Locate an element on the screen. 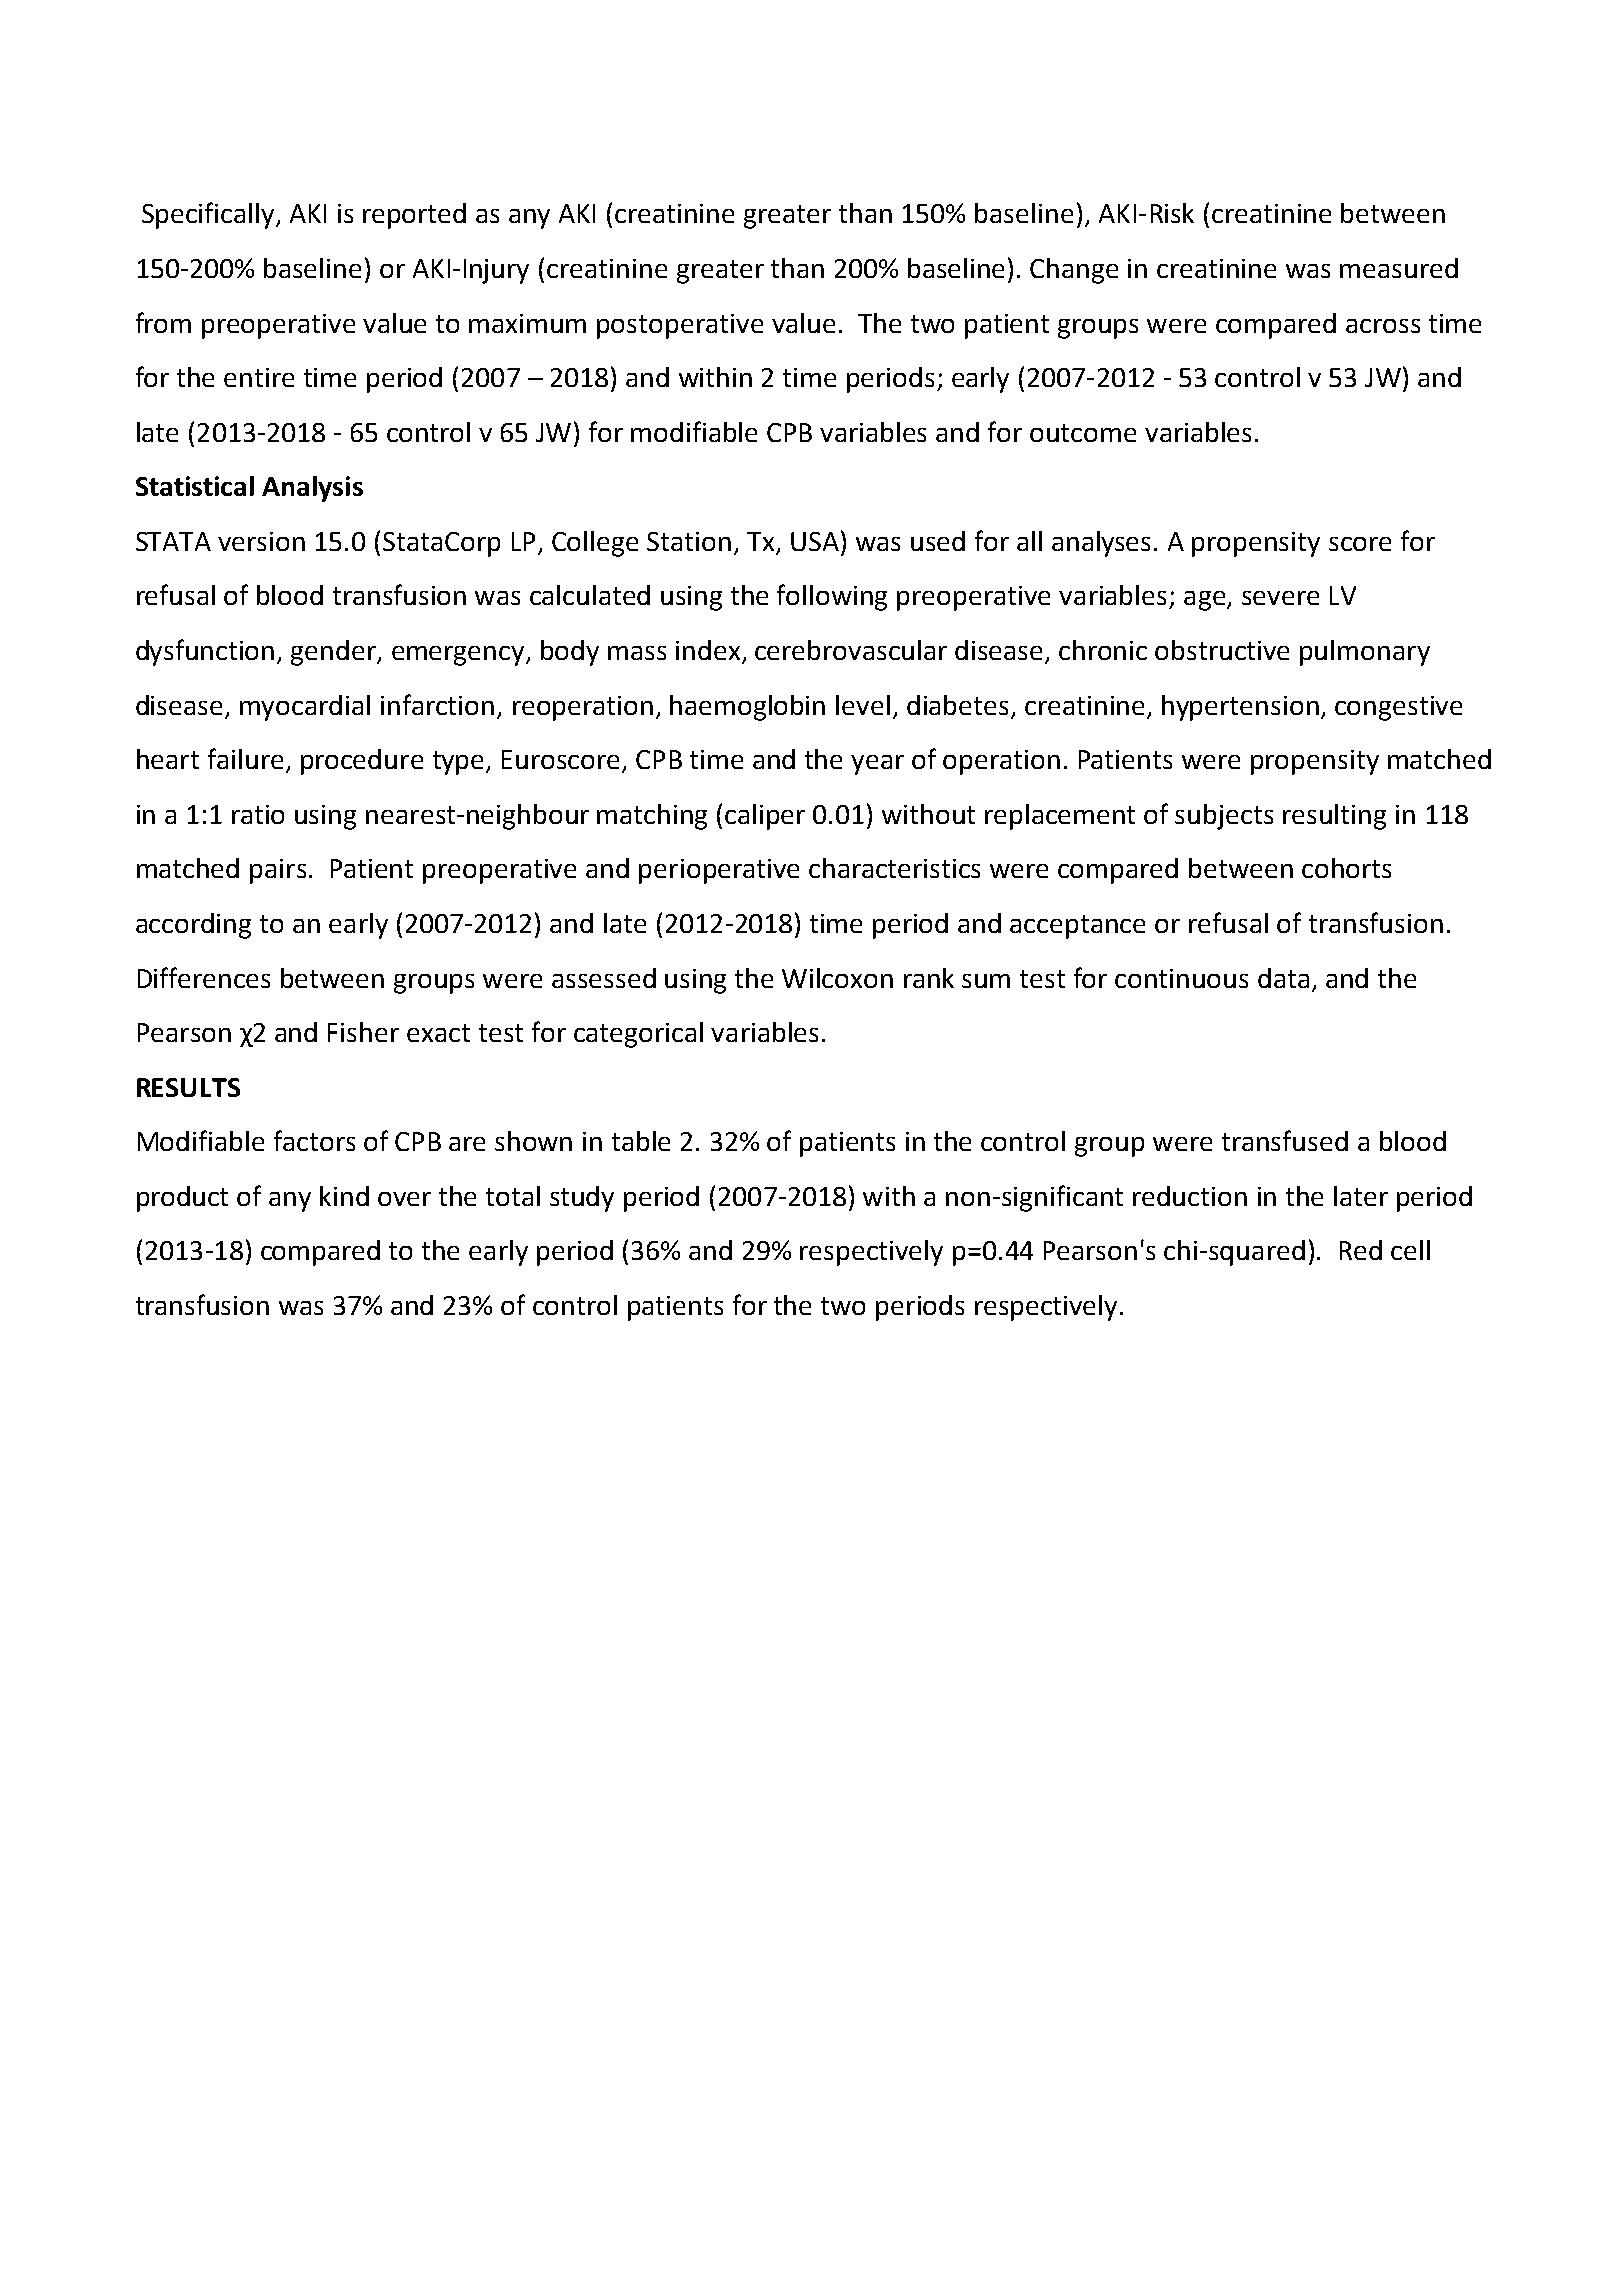 The image size is (1613, 2281). reported is located at coordinates (414, 216).
